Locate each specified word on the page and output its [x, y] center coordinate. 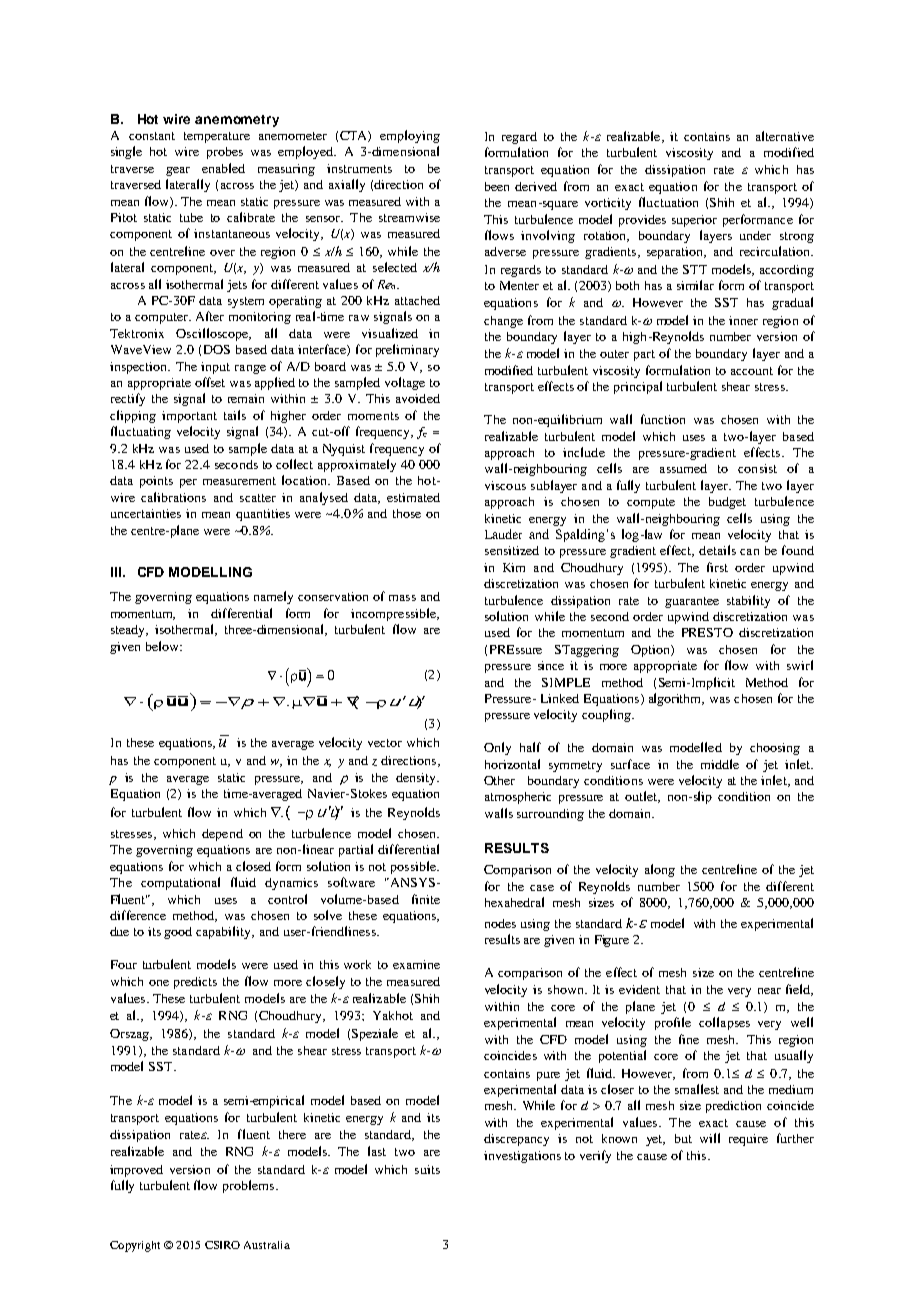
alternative [785, 136]
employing [410, 136]
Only [497, 748]
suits [427, 1169]
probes [225, 153]
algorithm [676, 699]
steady [129, 631]
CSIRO [222, 1245]
